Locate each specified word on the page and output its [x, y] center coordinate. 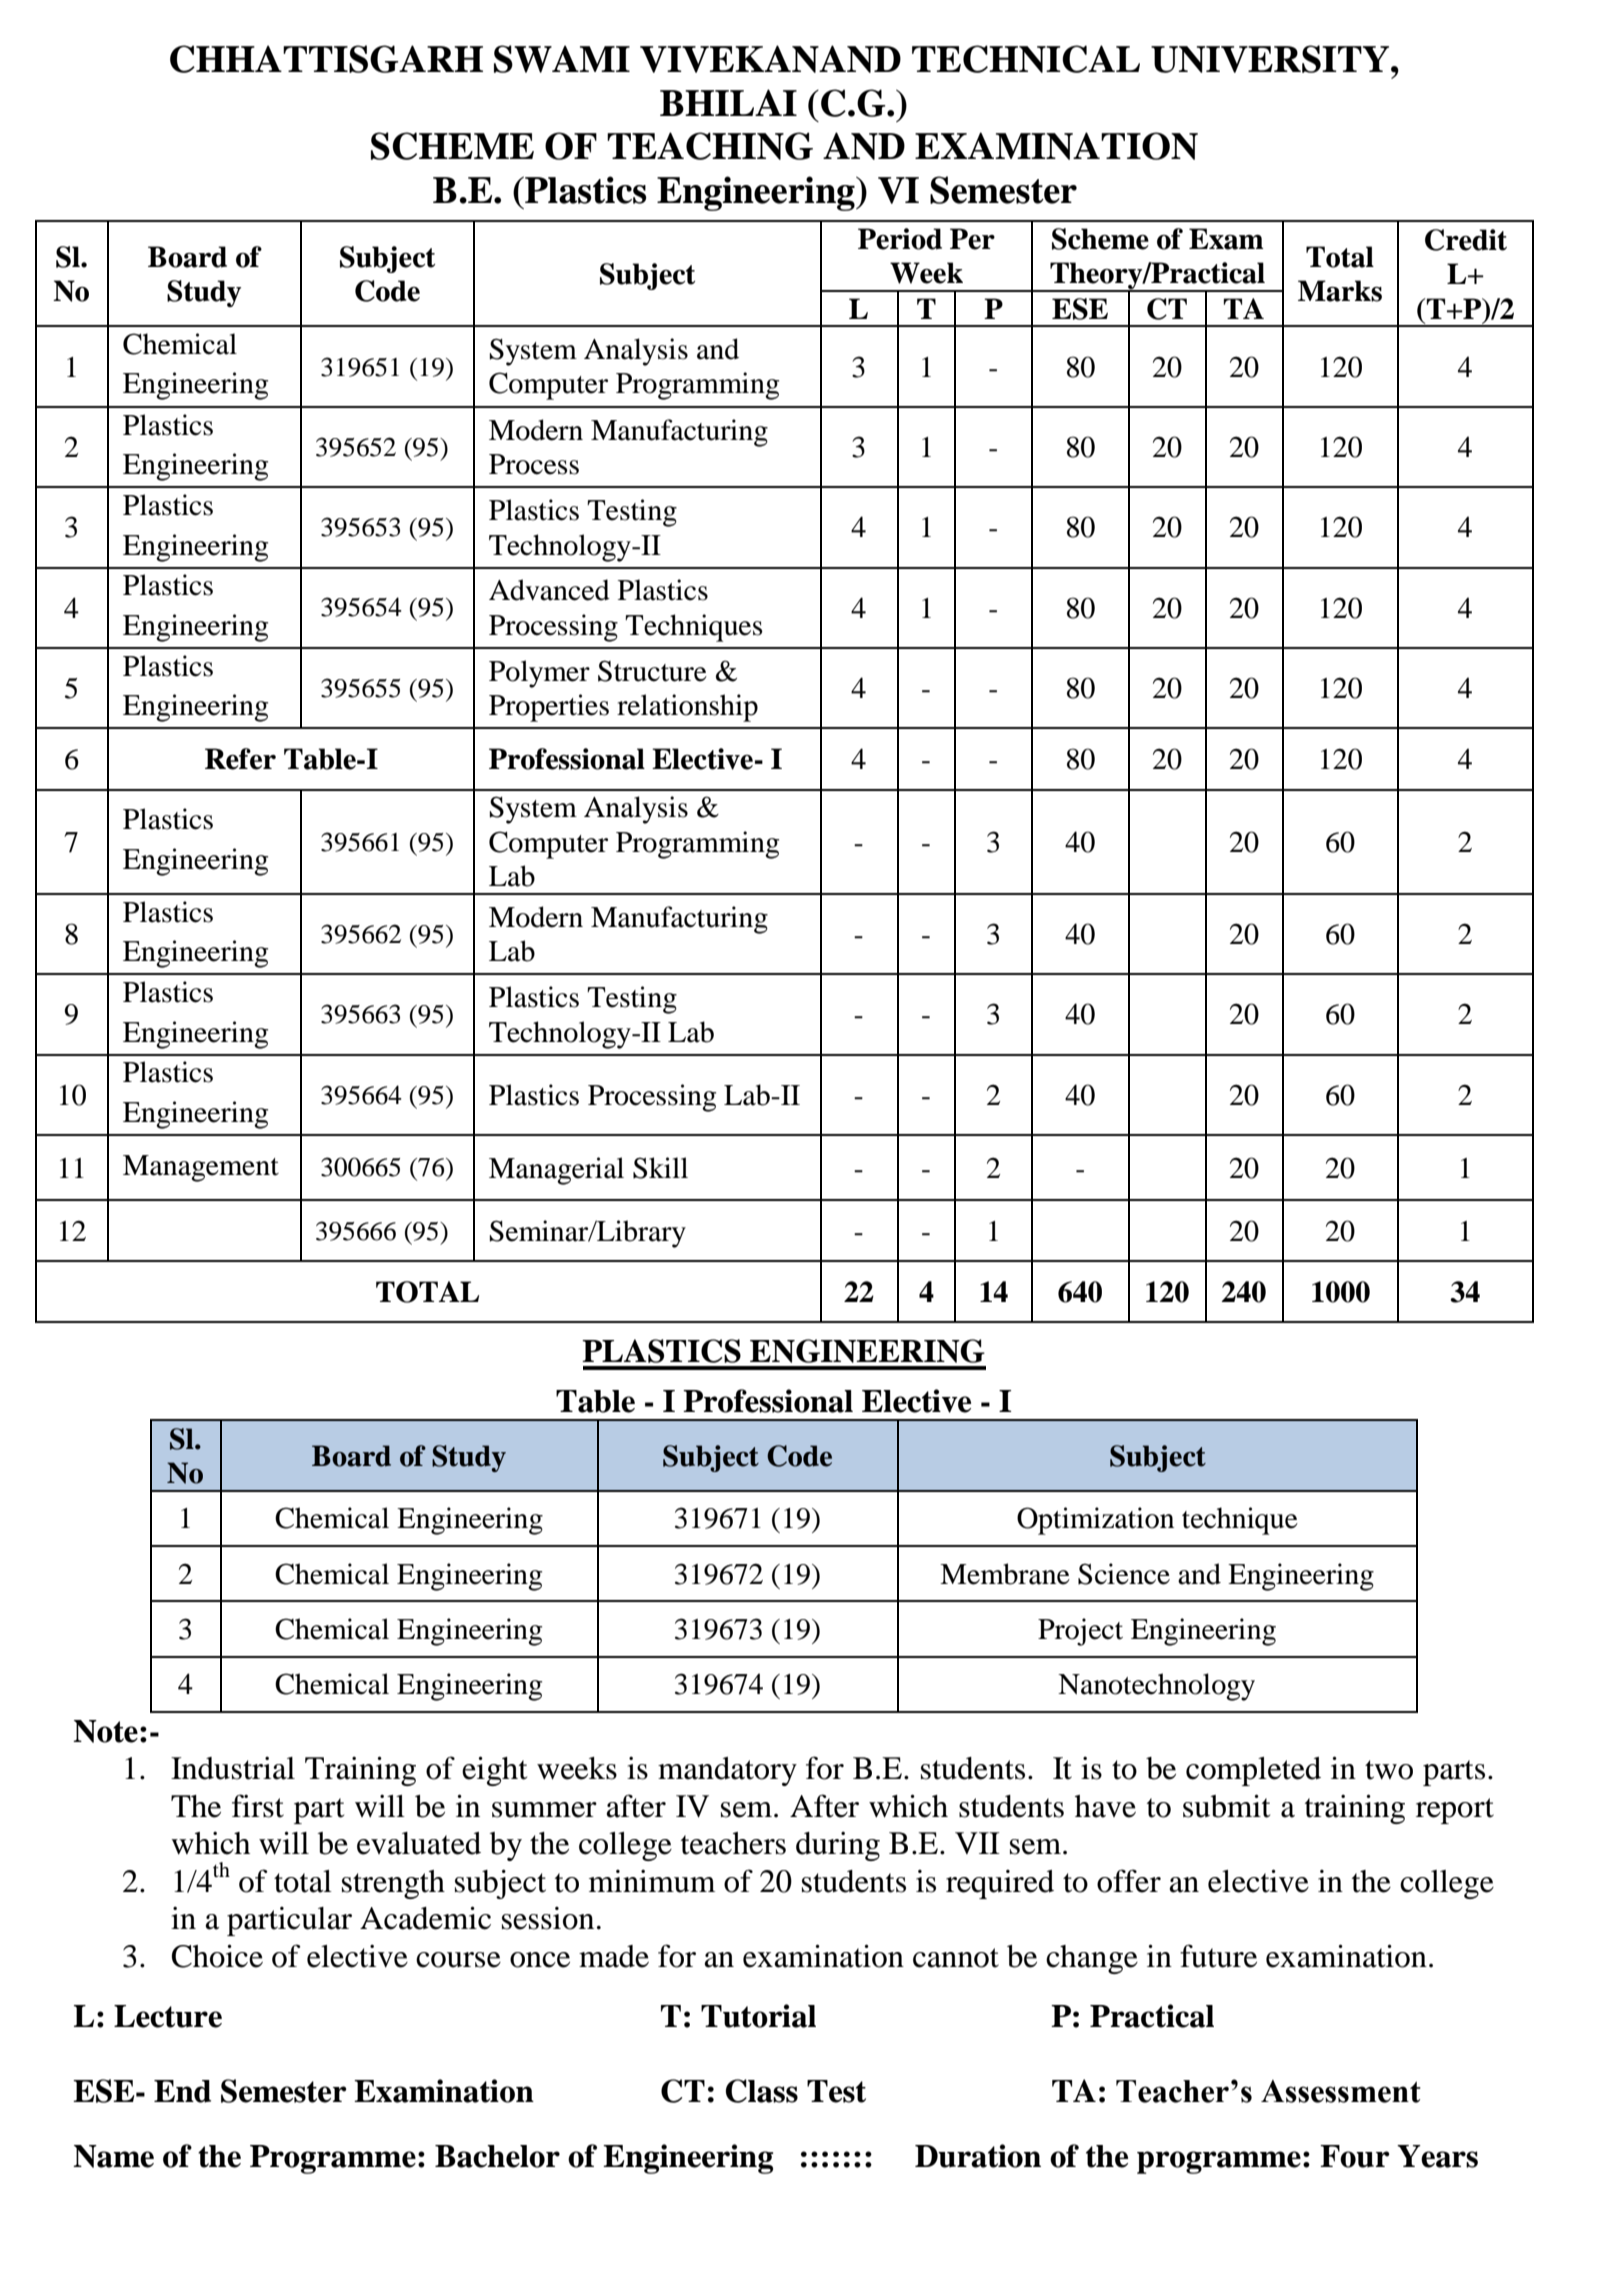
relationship [687, 708]
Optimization [1095, 1521]
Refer [240, 759]
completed [1253, 1771]
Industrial [233, 1768]
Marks [1340, 291]
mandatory [727, 1771]
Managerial [556, 1171]
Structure [652, 671]
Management [201, 1168]
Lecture [168, 2016]
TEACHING [710, 146]
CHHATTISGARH [326, 59]
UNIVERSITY [1271, 59]
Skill [660, 1168]
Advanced [549, 590]
